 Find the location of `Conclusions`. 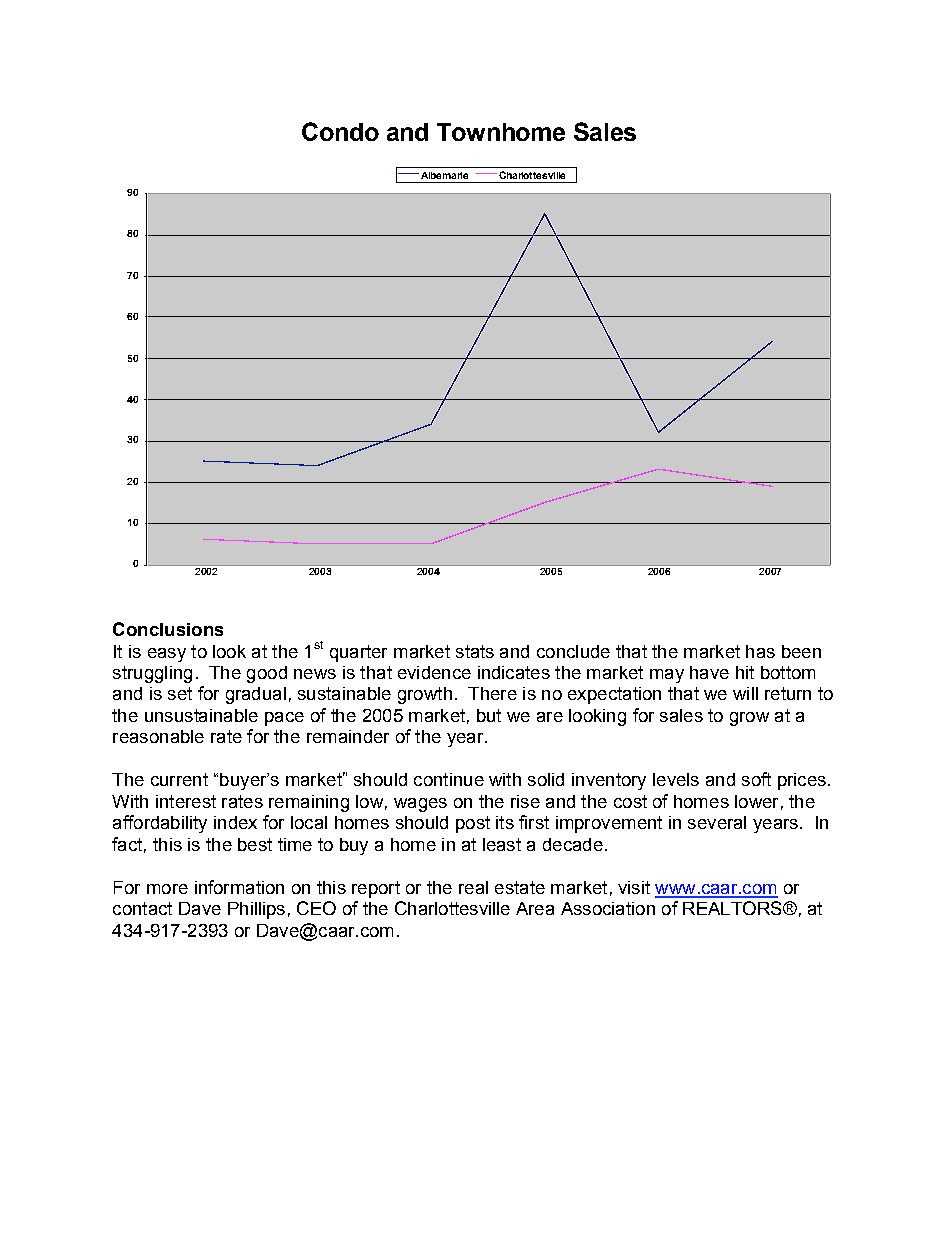

Conclusions is located at coordinates (168, 629).
